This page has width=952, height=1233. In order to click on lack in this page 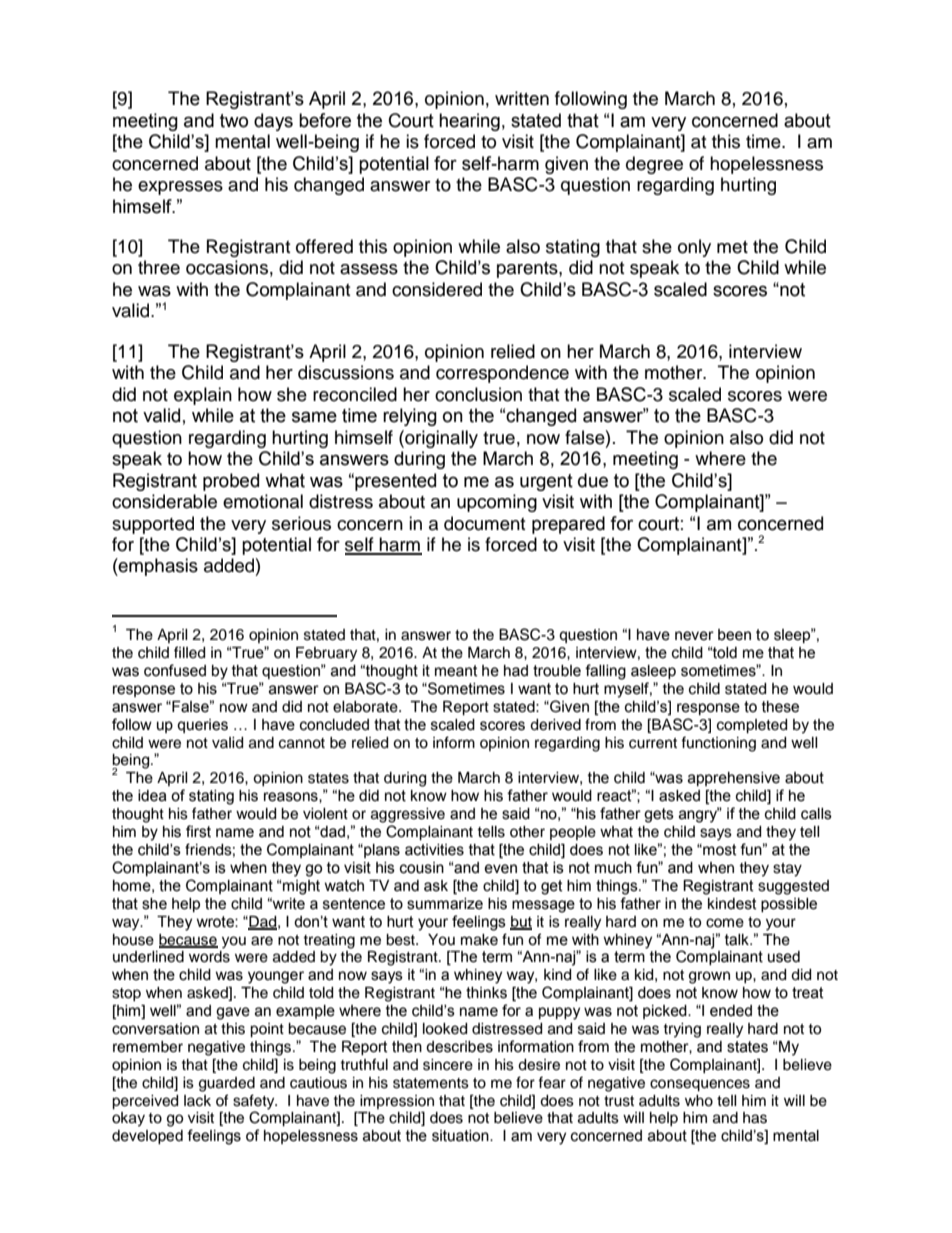, I will do `click(197, 1101)`.
